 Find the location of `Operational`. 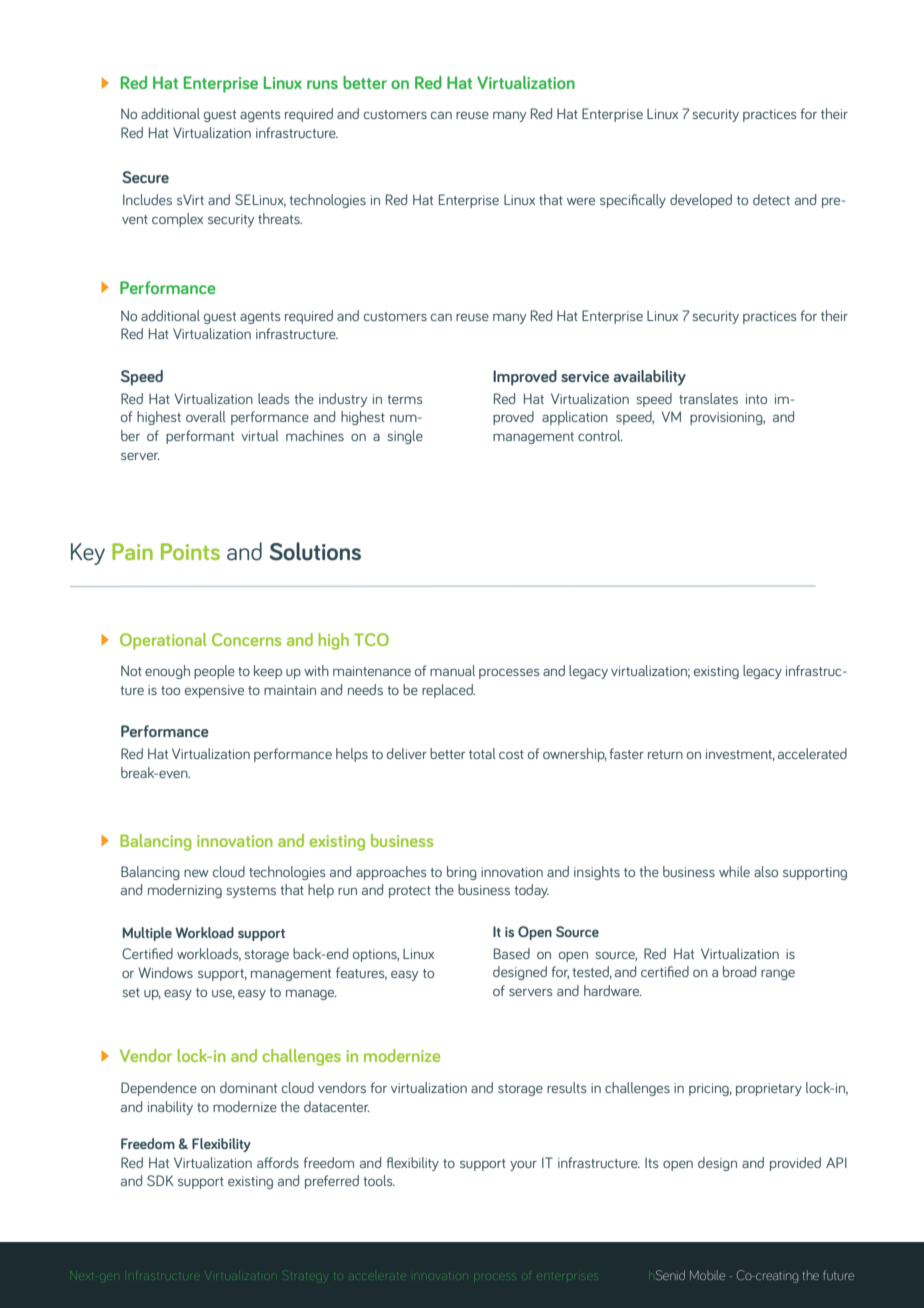

Operational is located at coordinates (163, 641).
